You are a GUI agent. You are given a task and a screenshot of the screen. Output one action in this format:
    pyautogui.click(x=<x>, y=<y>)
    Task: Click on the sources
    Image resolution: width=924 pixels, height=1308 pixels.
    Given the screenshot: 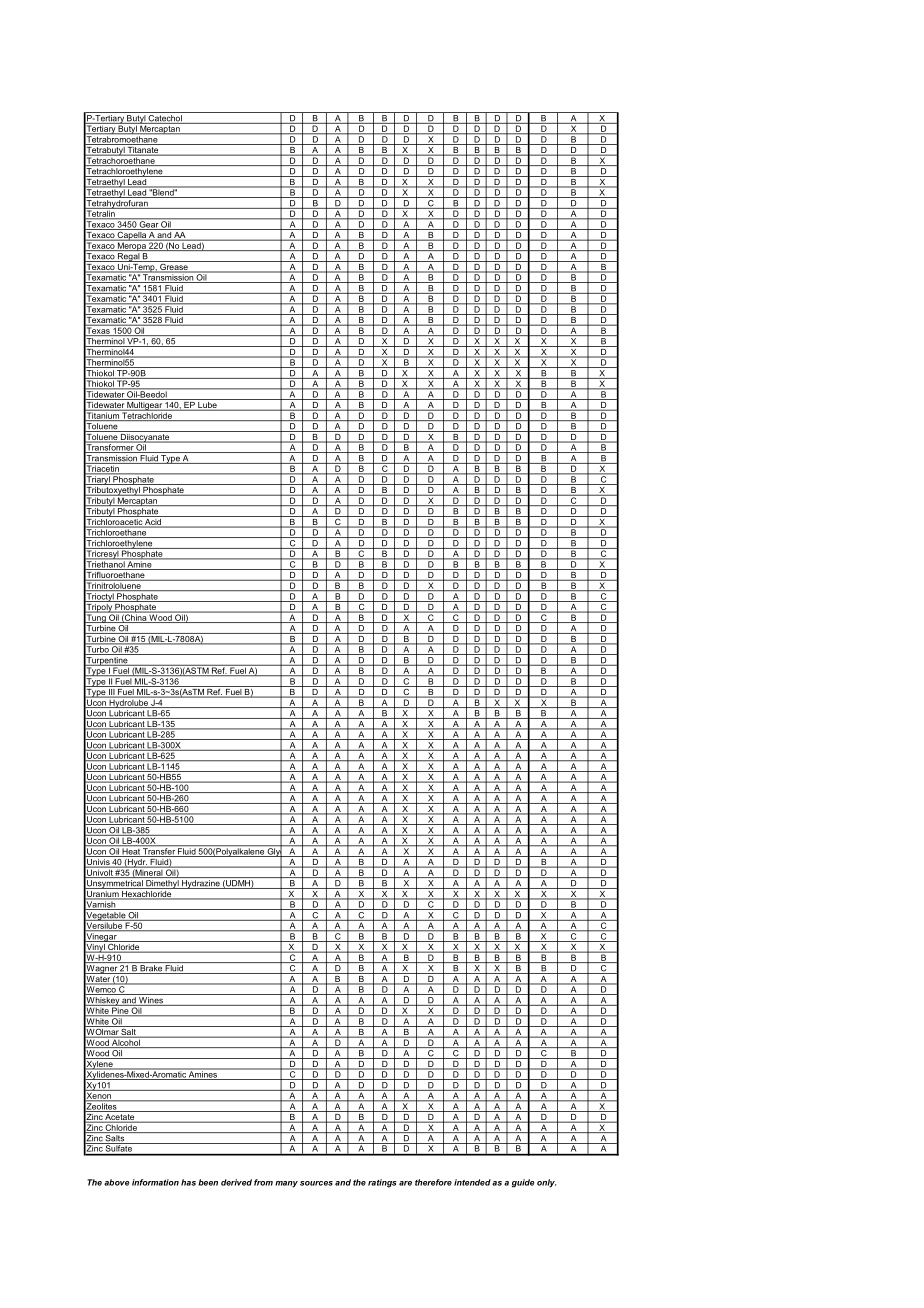 What is the action you would take?
    pyautogui.click(x=316, y=1183)
